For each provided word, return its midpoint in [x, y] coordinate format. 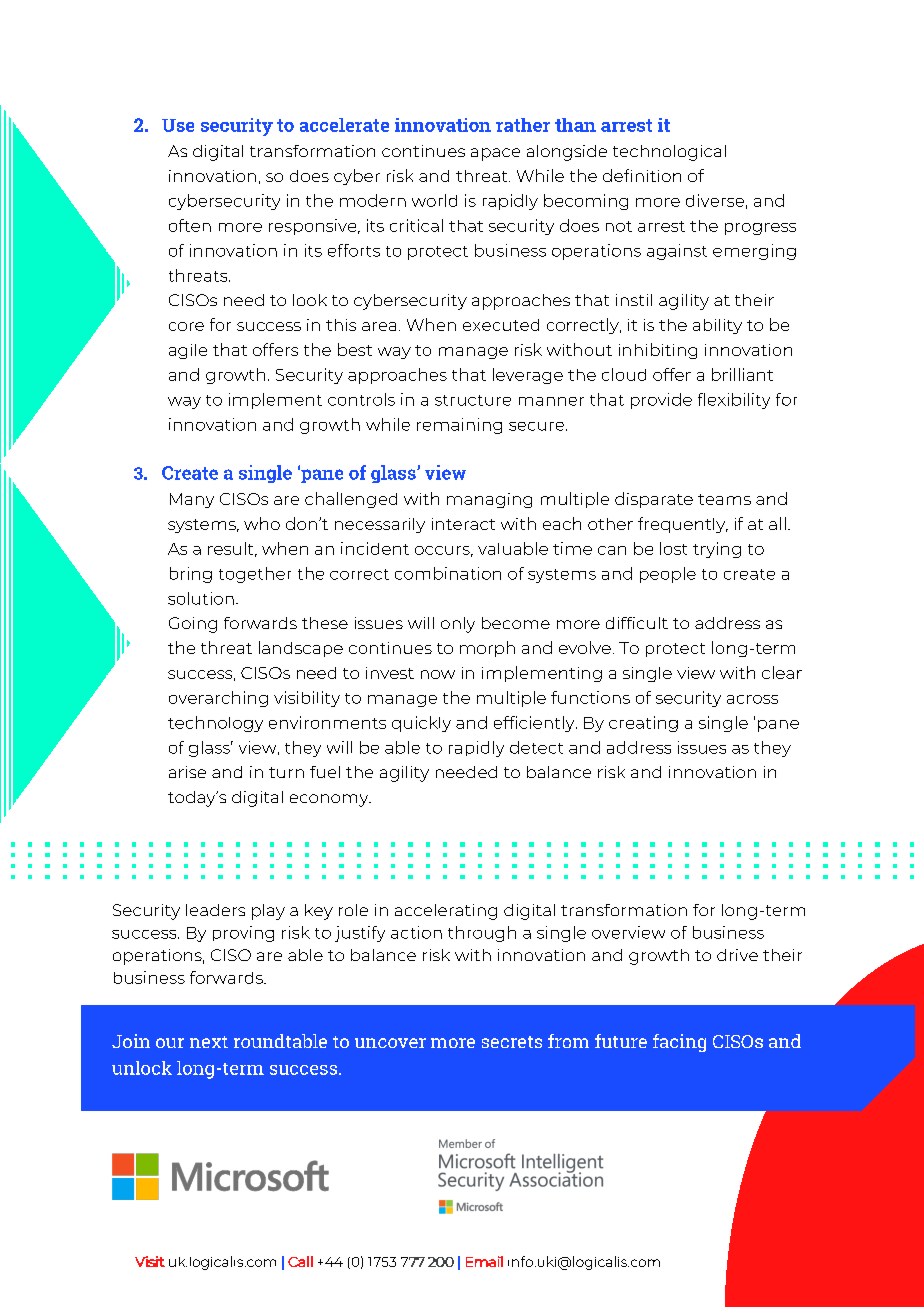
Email [484, 1261]
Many [192, 500]
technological [669, 153]
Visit [150, 1261]
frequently [683, 525]
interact [463, 524]
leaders [215, 910]
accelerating [446, 912]
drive [737, 955]
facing [679, 1043]
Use [178, 125]
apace [495, 154]
